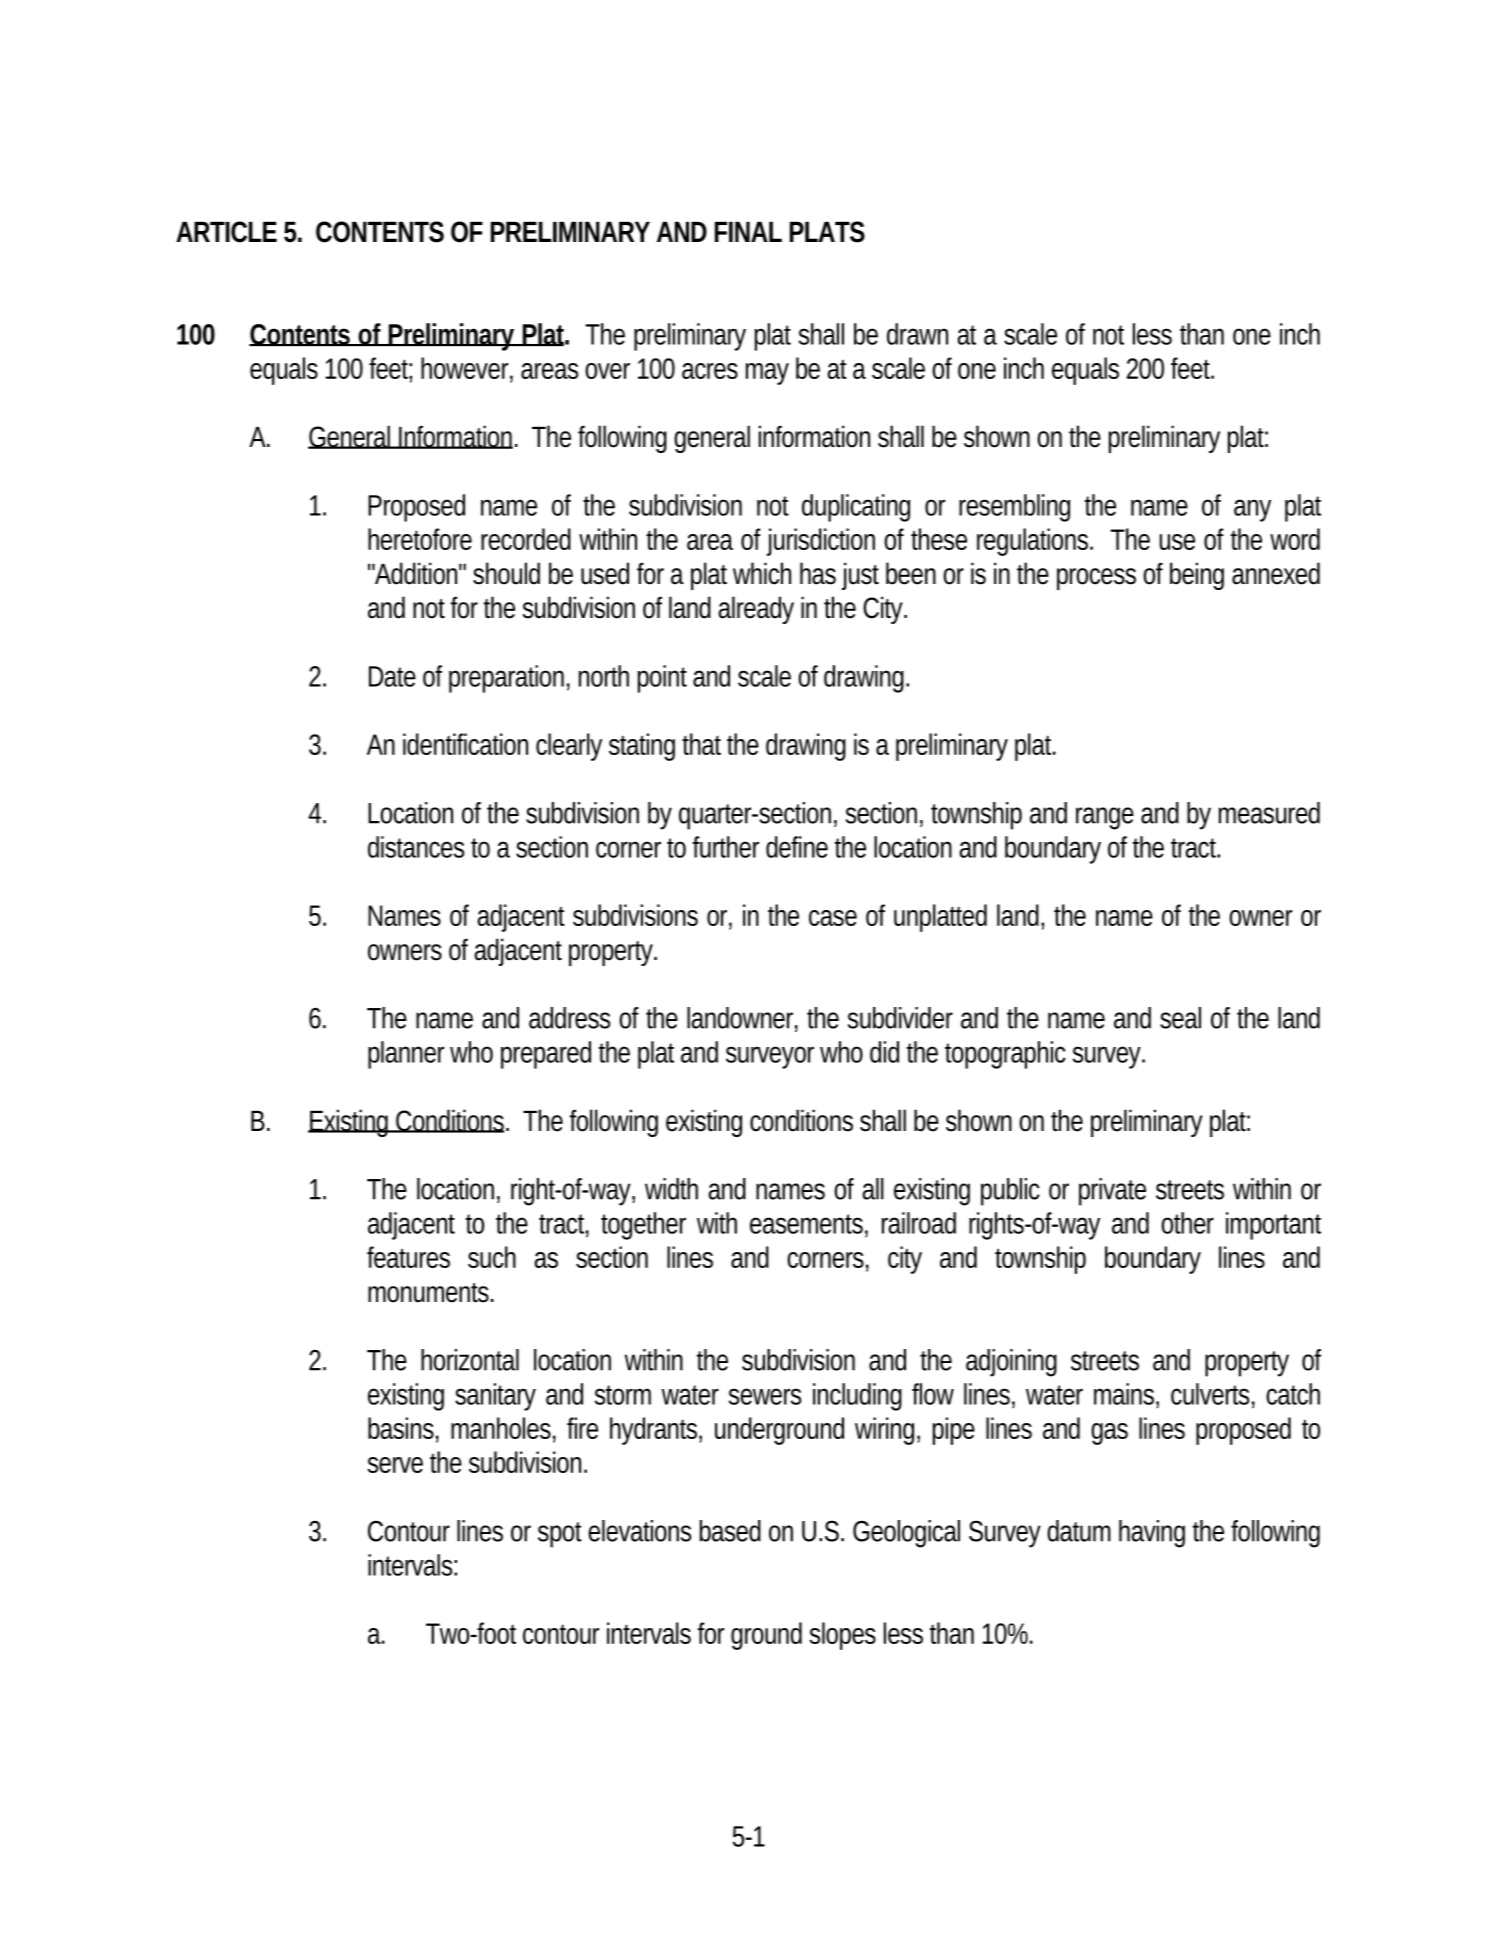 Image resolution: width=1497 pixels, height=1937 pixels. I want to click on spot, so click(560, 1535).
